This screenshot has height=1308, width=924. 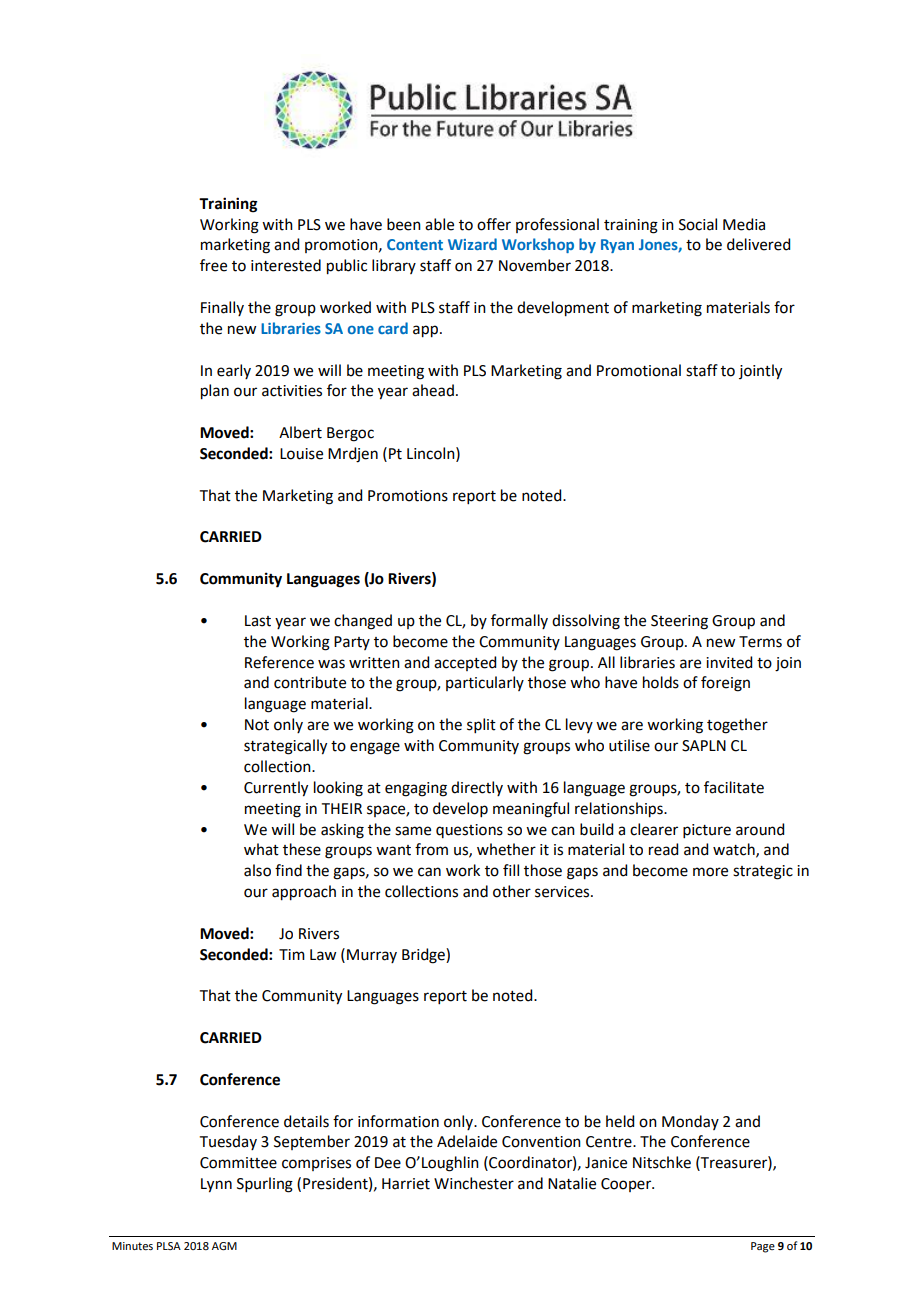 What do you see at coordinates (737, 726) in the screenshot?
I see `together` at bounding box center [737, 726].
